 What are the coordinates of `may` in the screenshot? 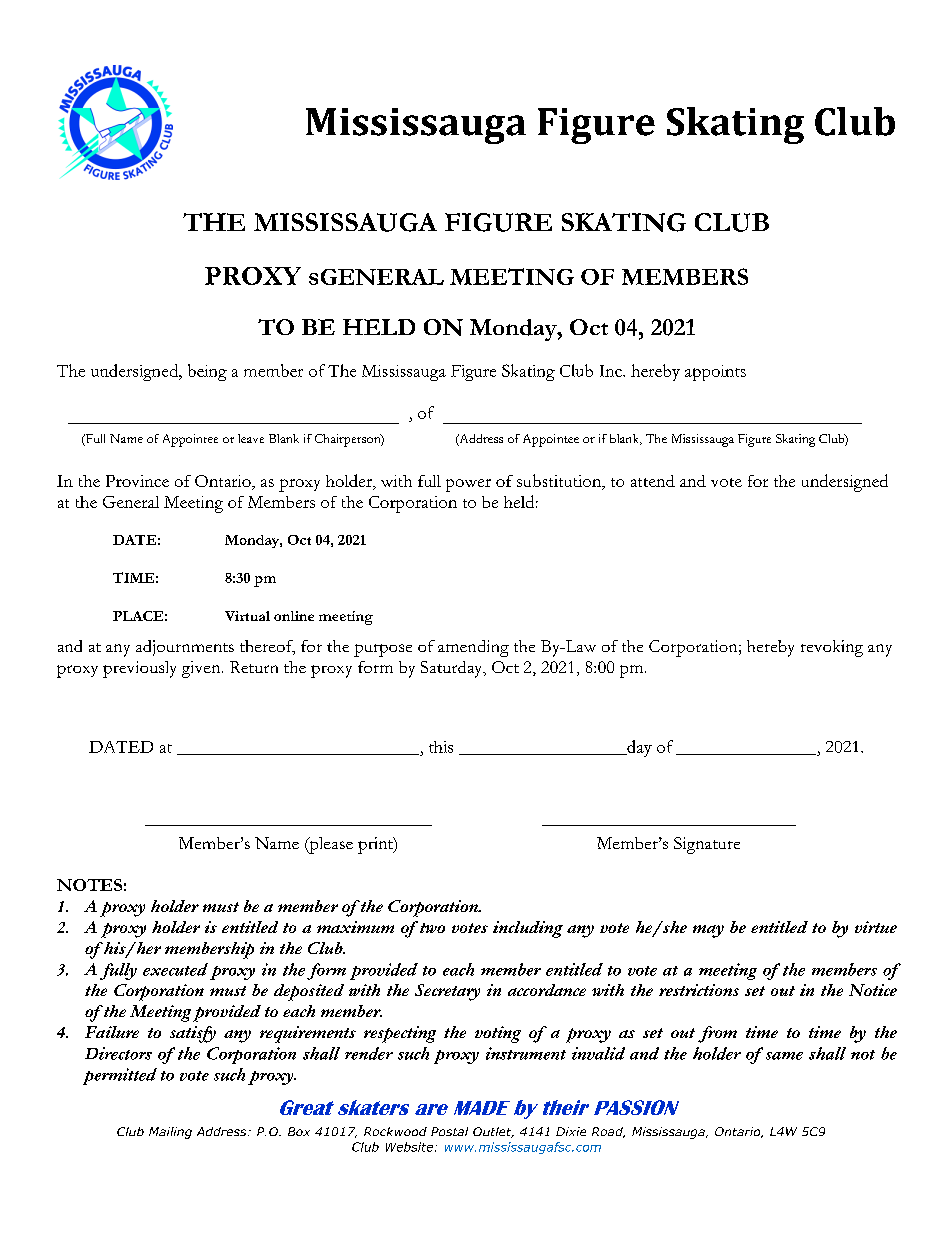 It's located at (708, 931).
